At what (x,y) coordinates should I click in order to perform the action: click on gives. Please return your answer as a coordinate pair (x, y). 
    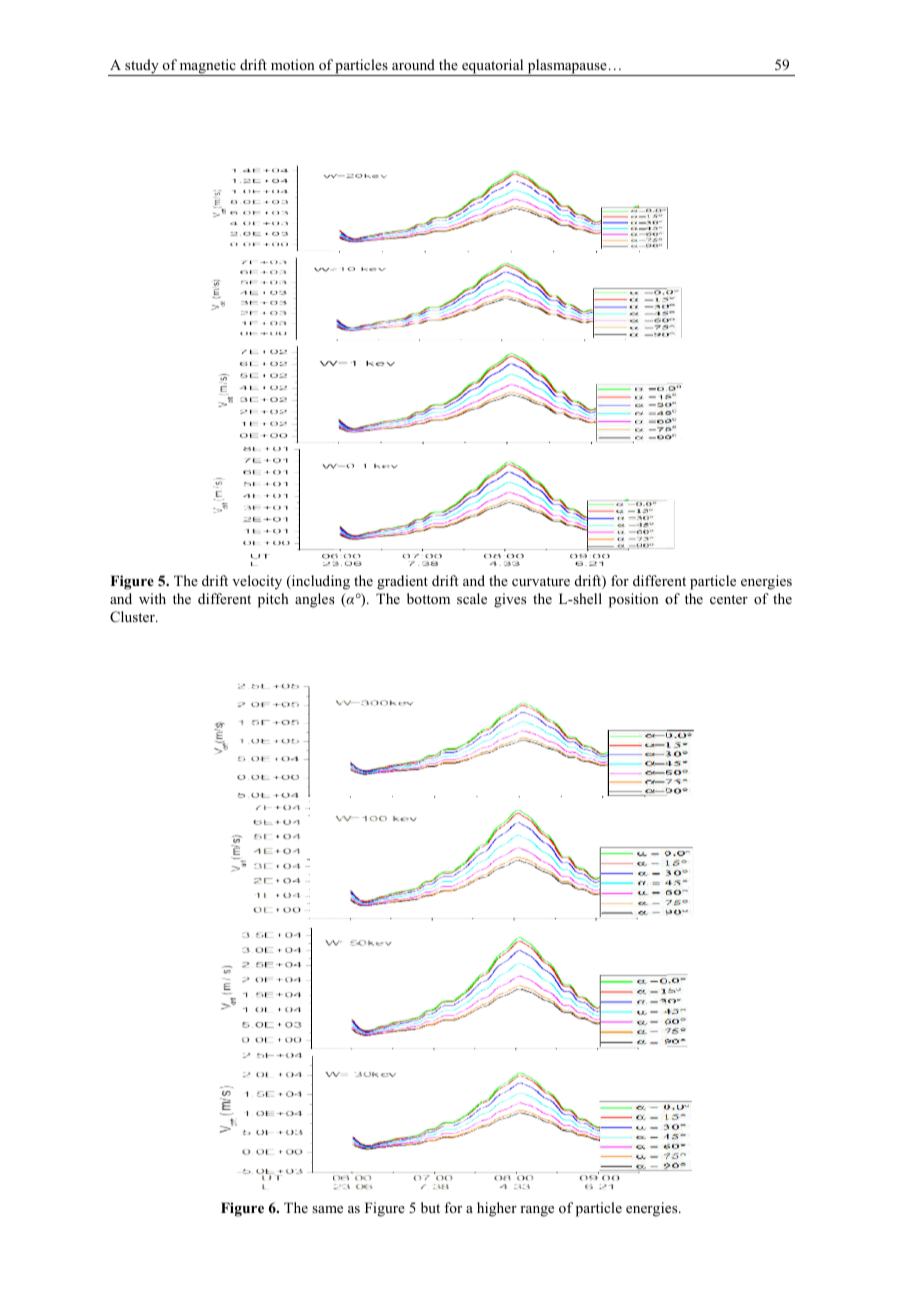
    Looking at the image, I should click on (510, 600).
